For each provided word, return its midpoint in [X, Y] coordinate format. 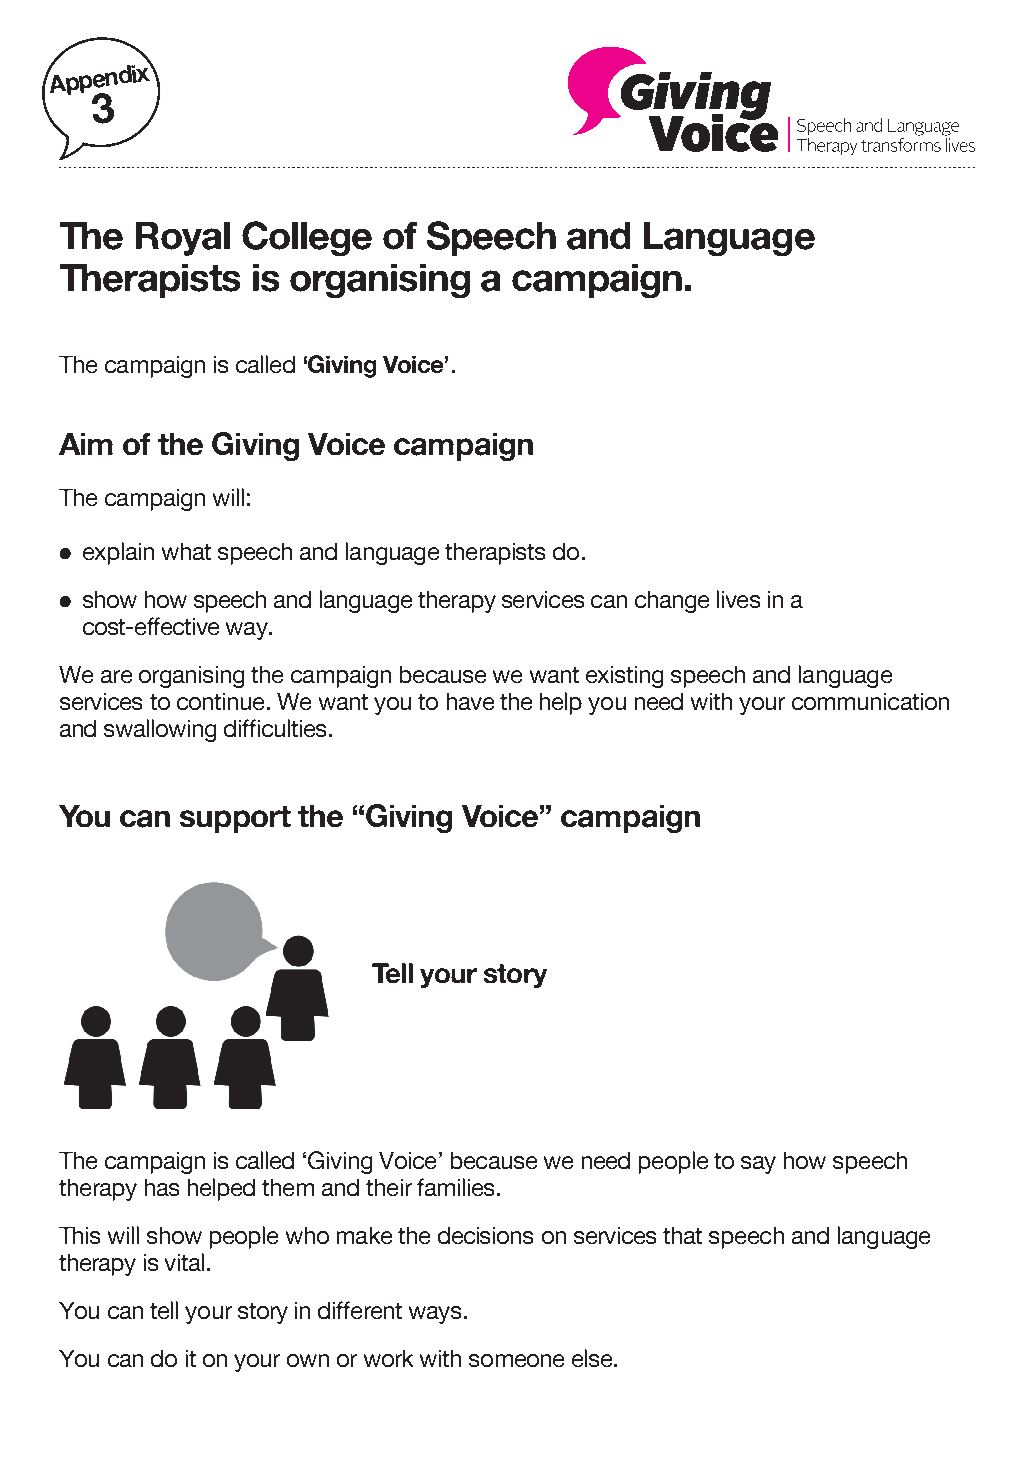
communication [870, 701]
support [235, 819]
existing [624, 677]
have [470, 701]
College [307, 238]
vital [186, 1262]
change [672, 602]
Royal [183, 239]
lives [738, 599]
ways [435, 1315]
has [162, 1187]
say [758, 1165]
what [186, 551]
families [455, 1187]
